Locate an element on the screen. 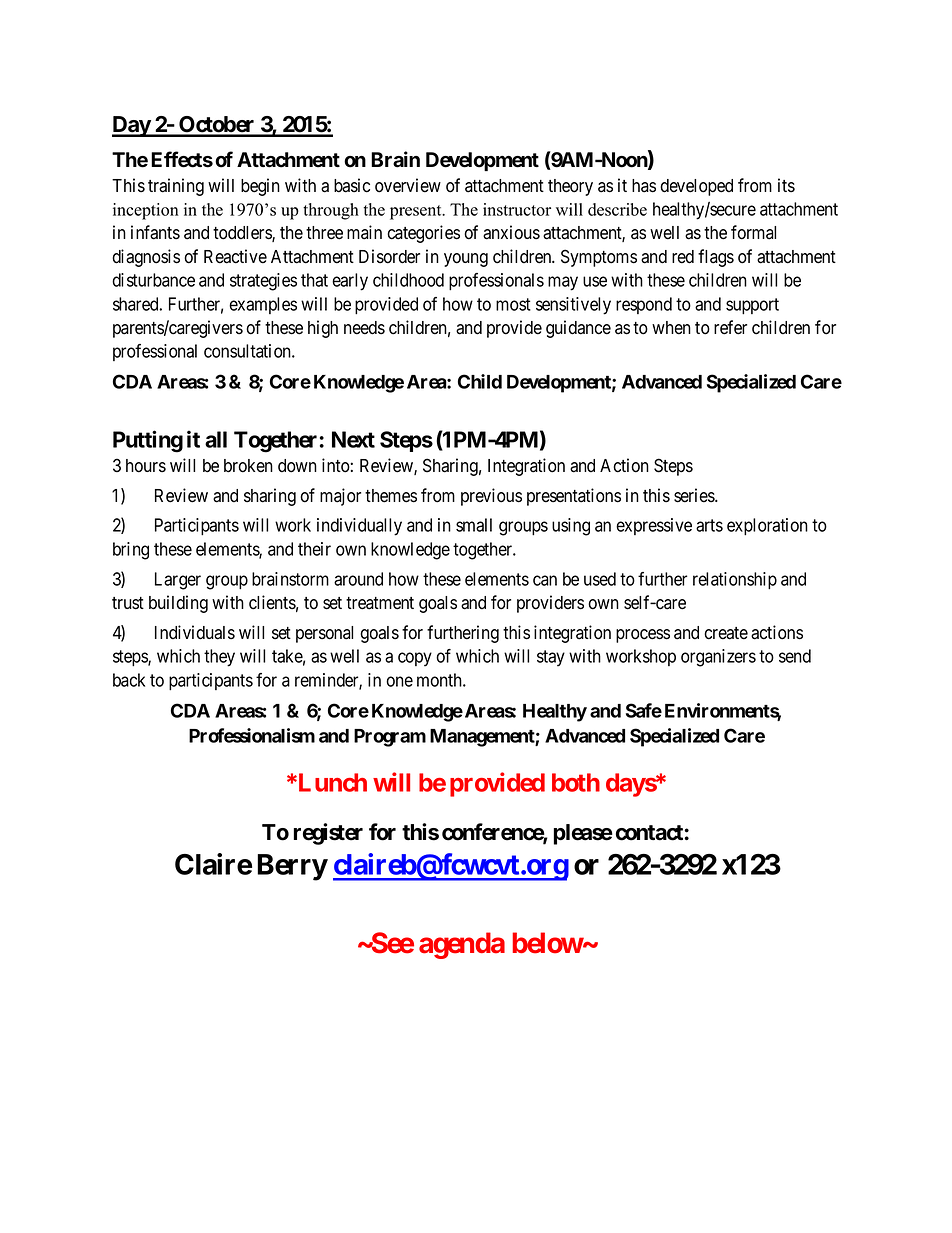 This screenshot has height=1233, width=952. small is located at coordinates (474, 525).
